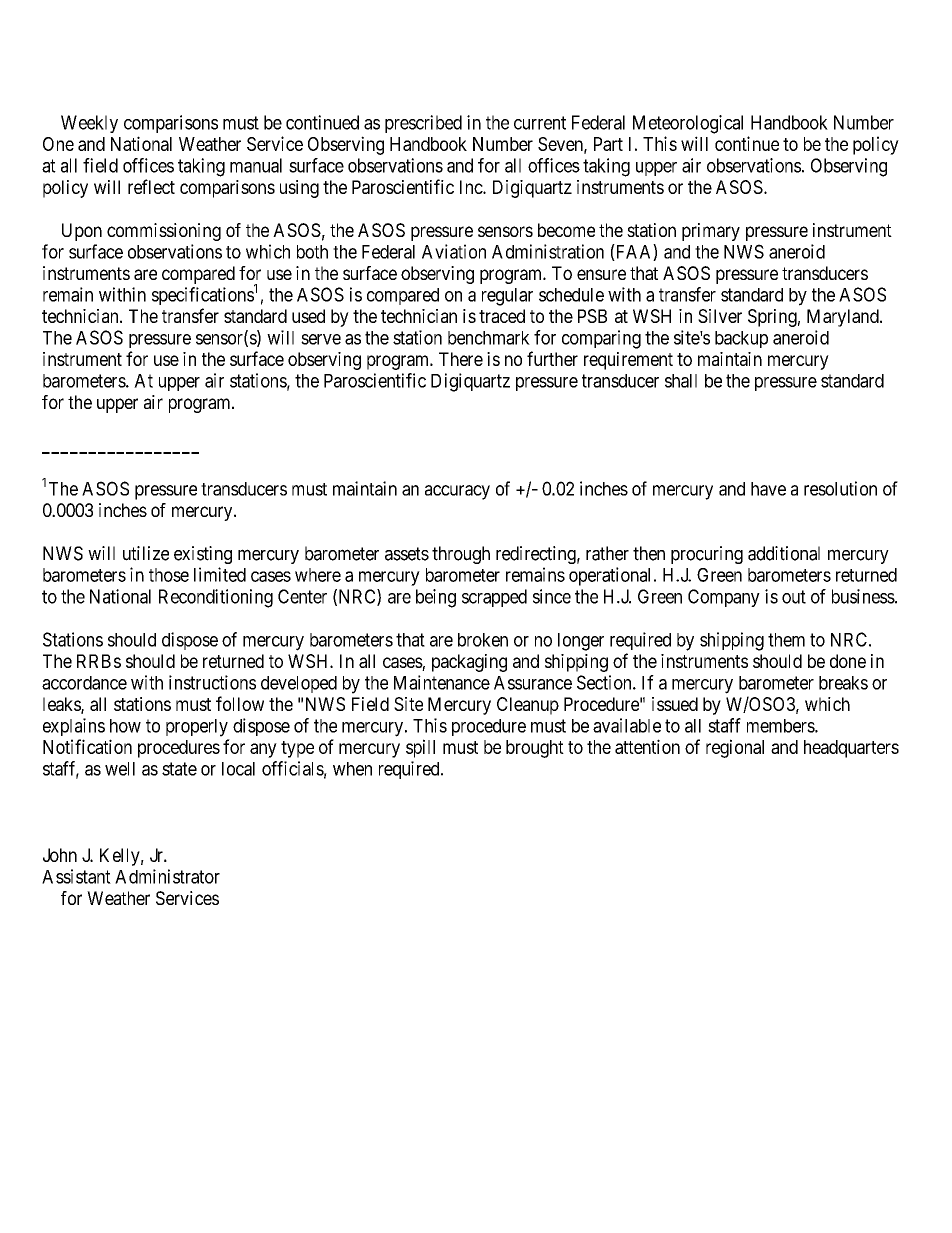 The width and height of the screenshot is (952, 1233). I want to click on have, so click(768, 489).
